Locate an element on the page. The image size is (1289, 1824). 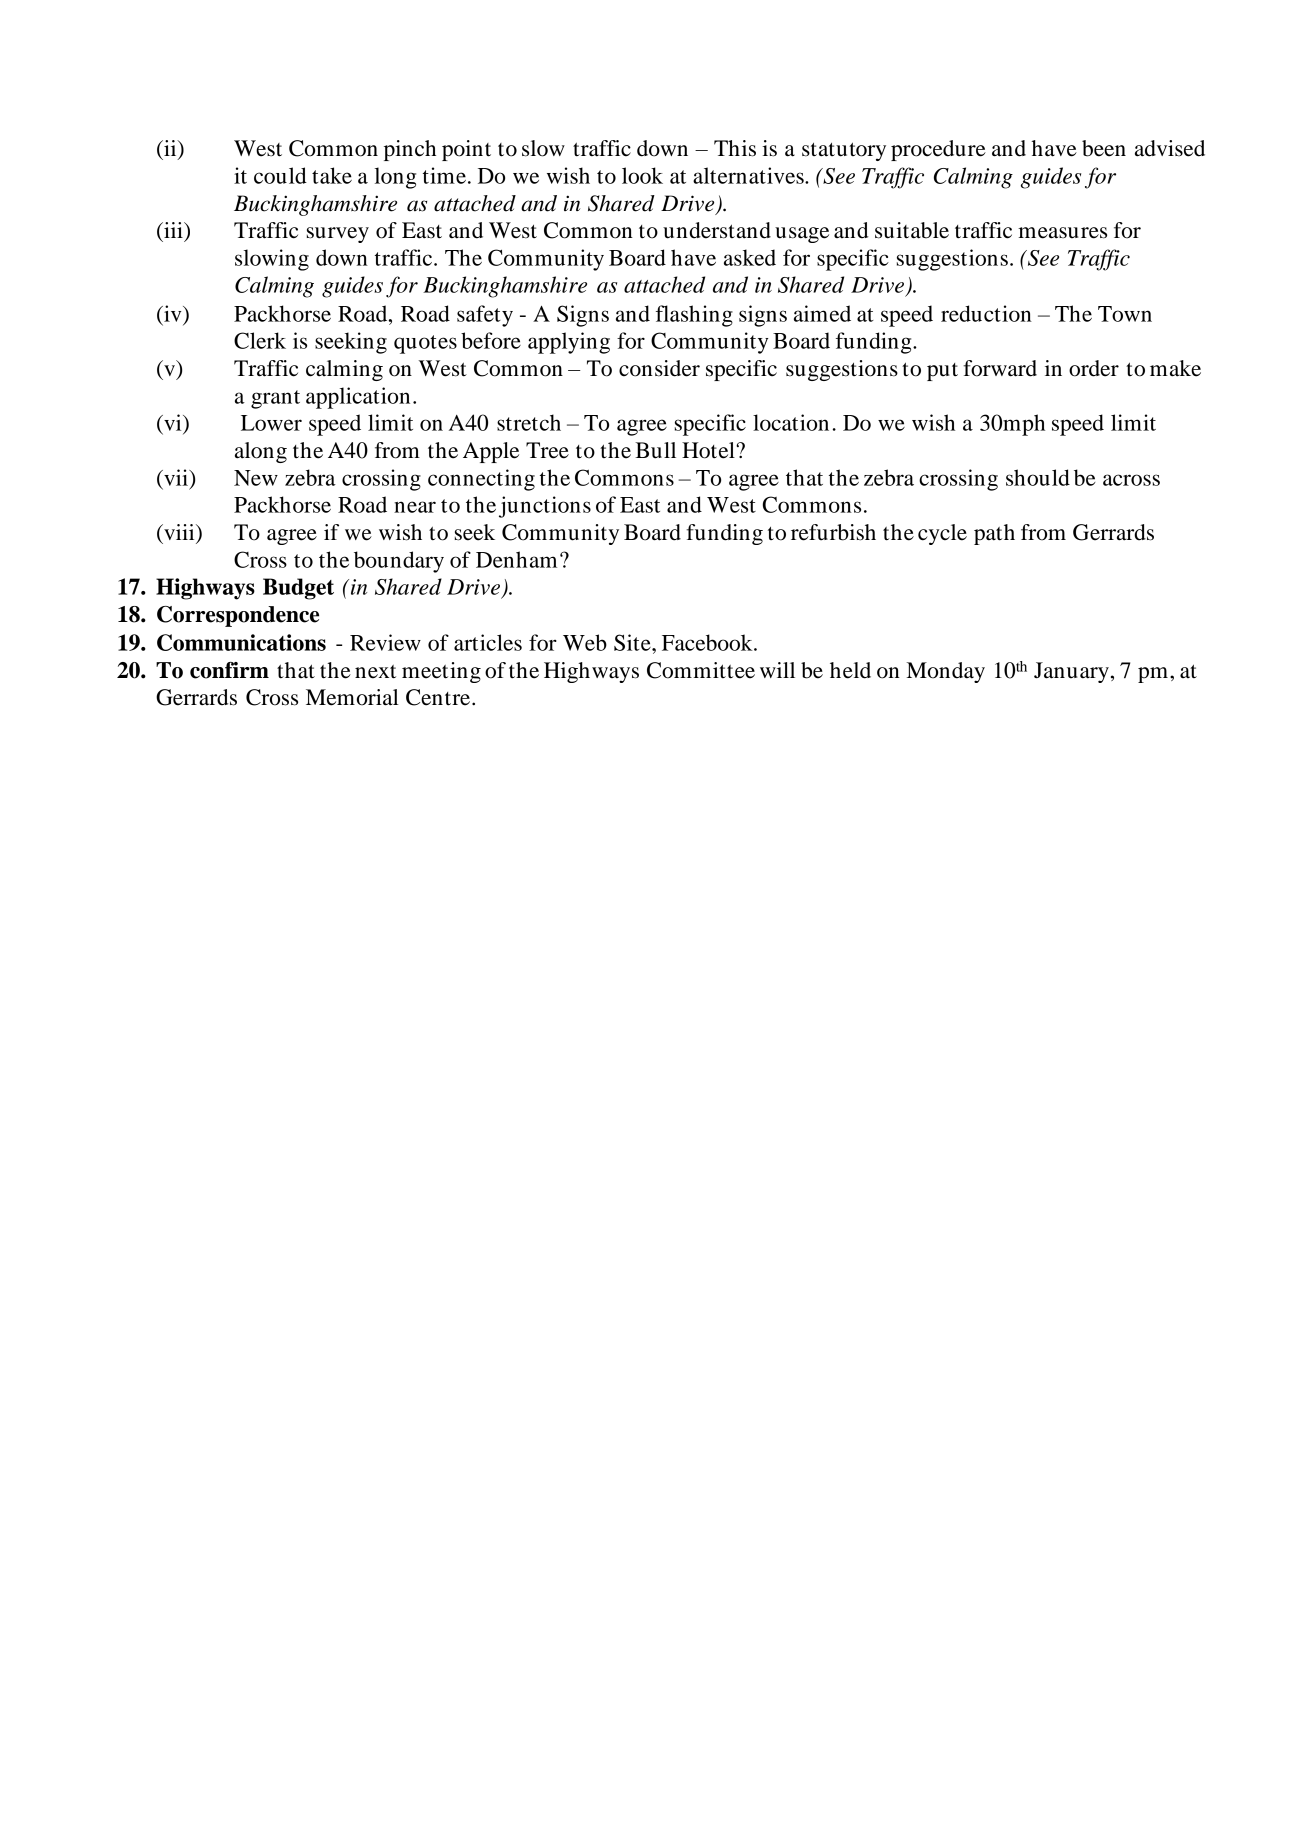
flashing is located at coordinates (694, 316).
